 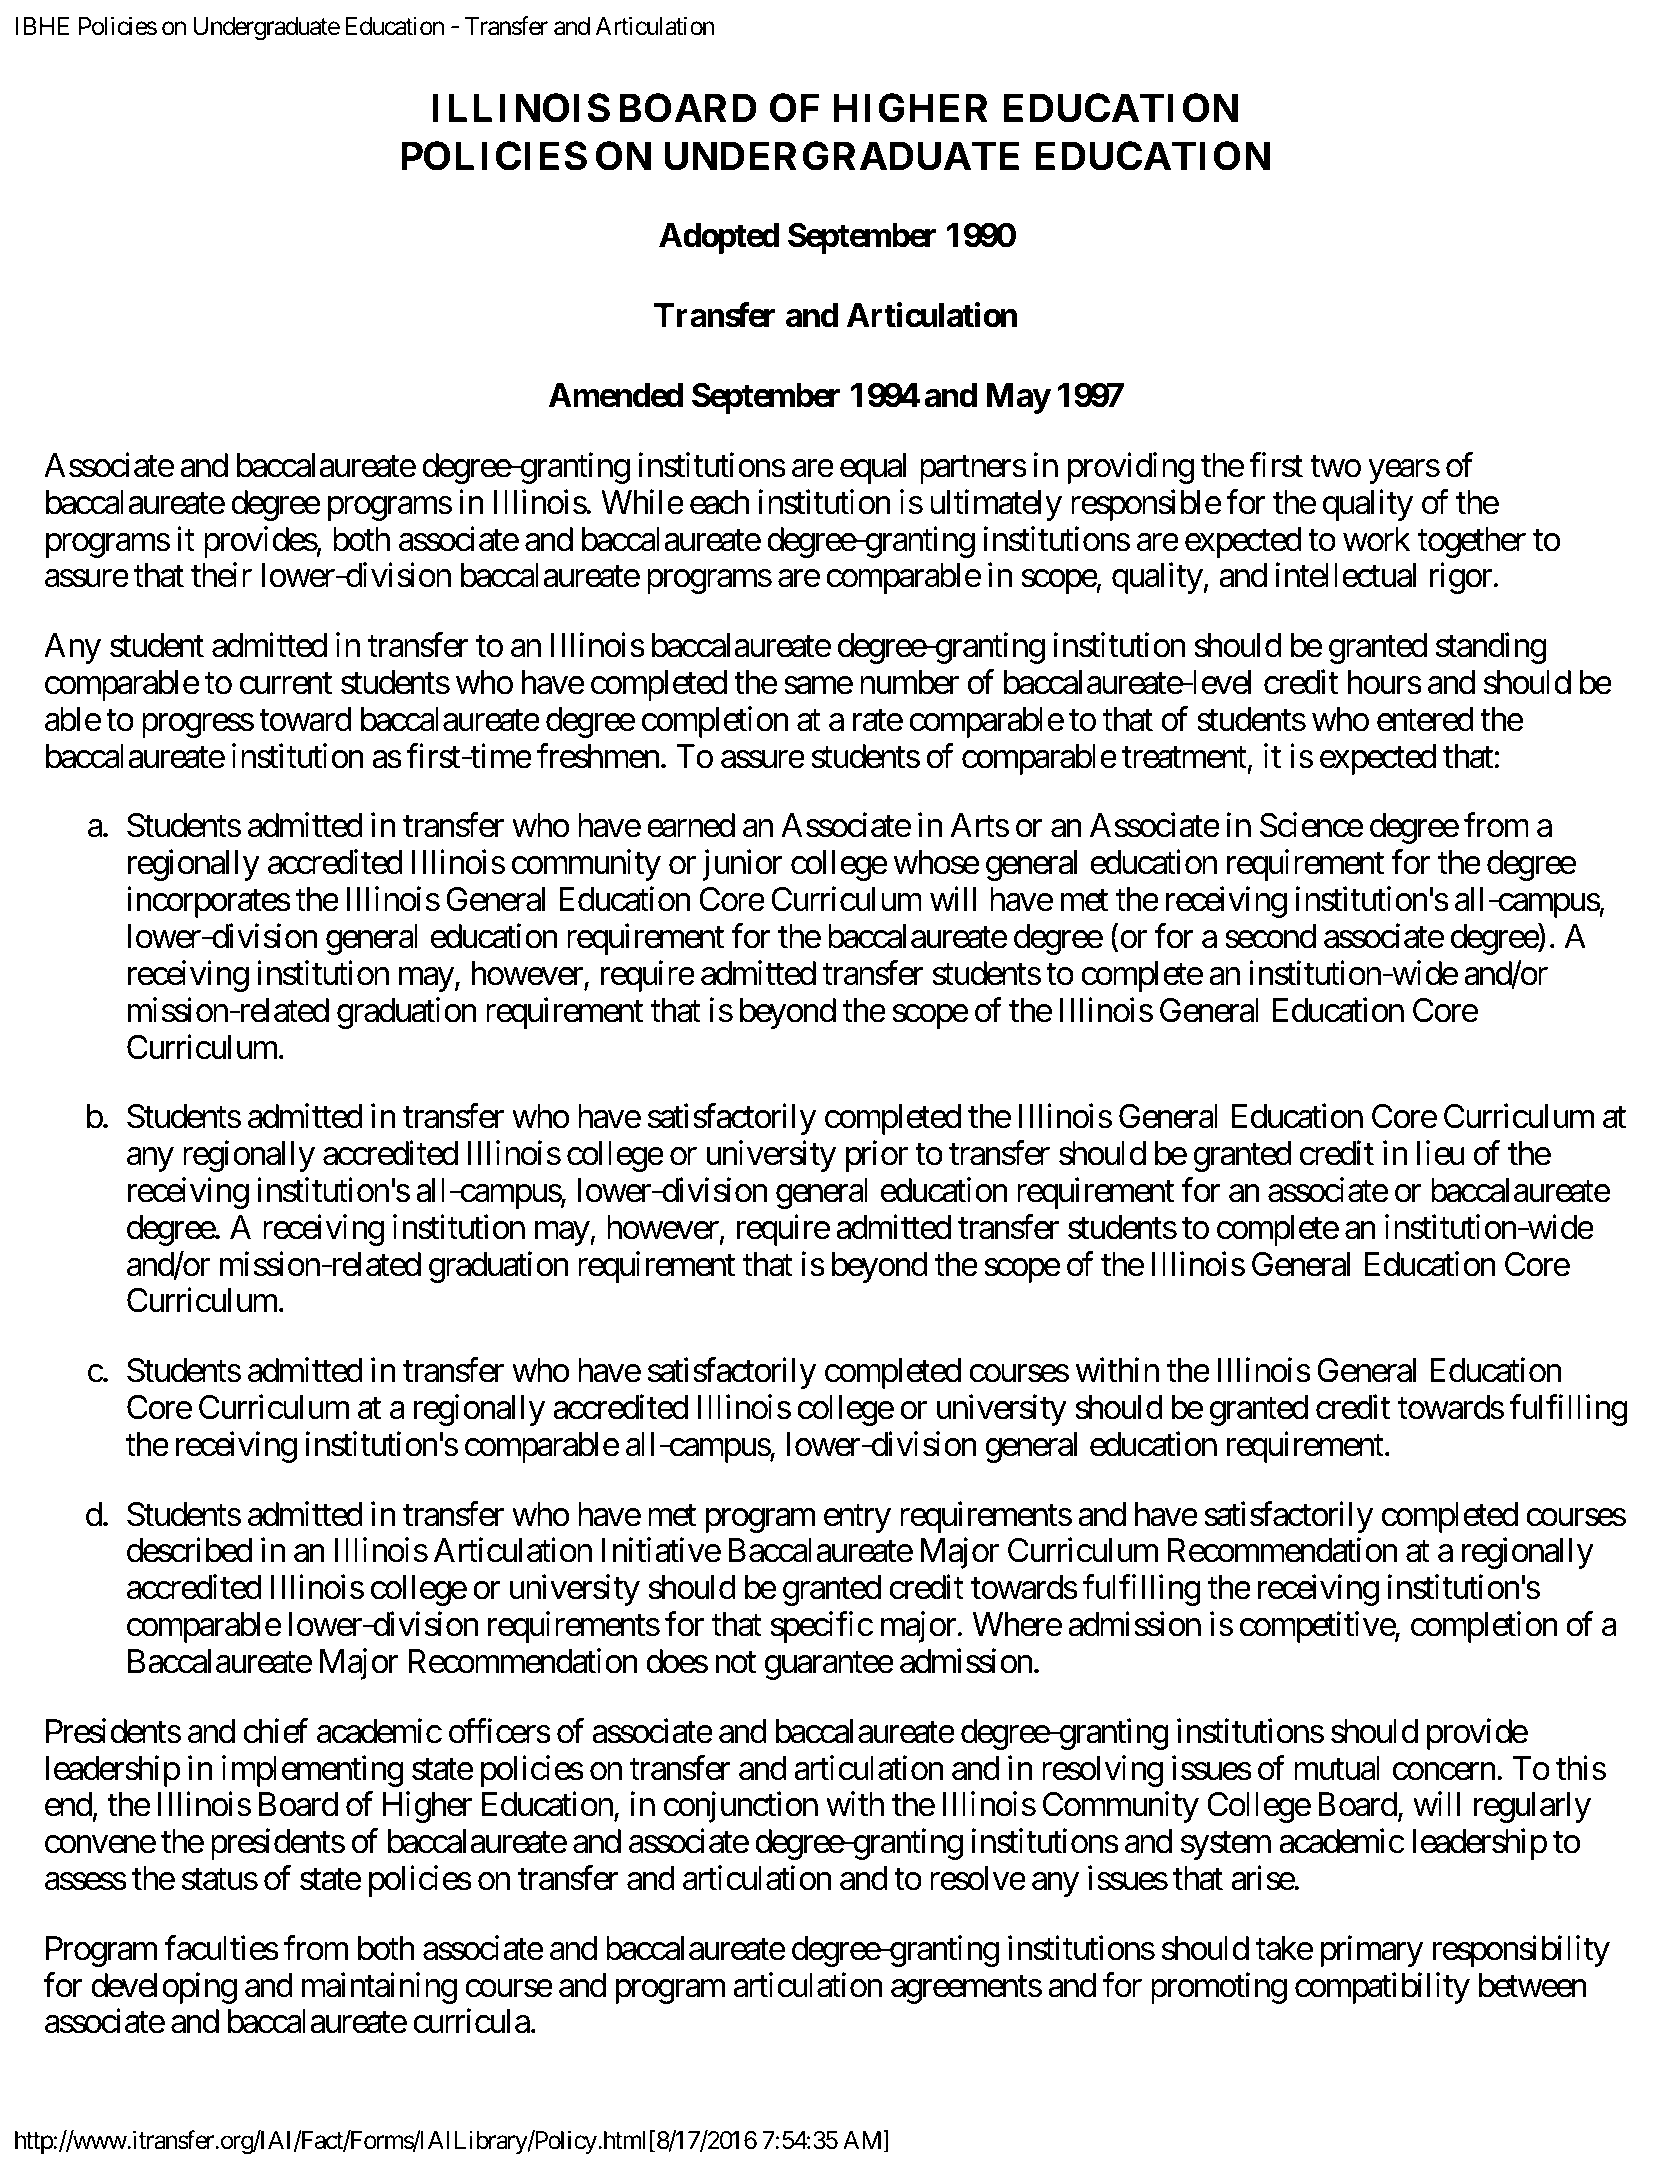 What do you see at coordinates (877, 1156) in the image?
I see `prior` at bounding box center [877, 1156].
